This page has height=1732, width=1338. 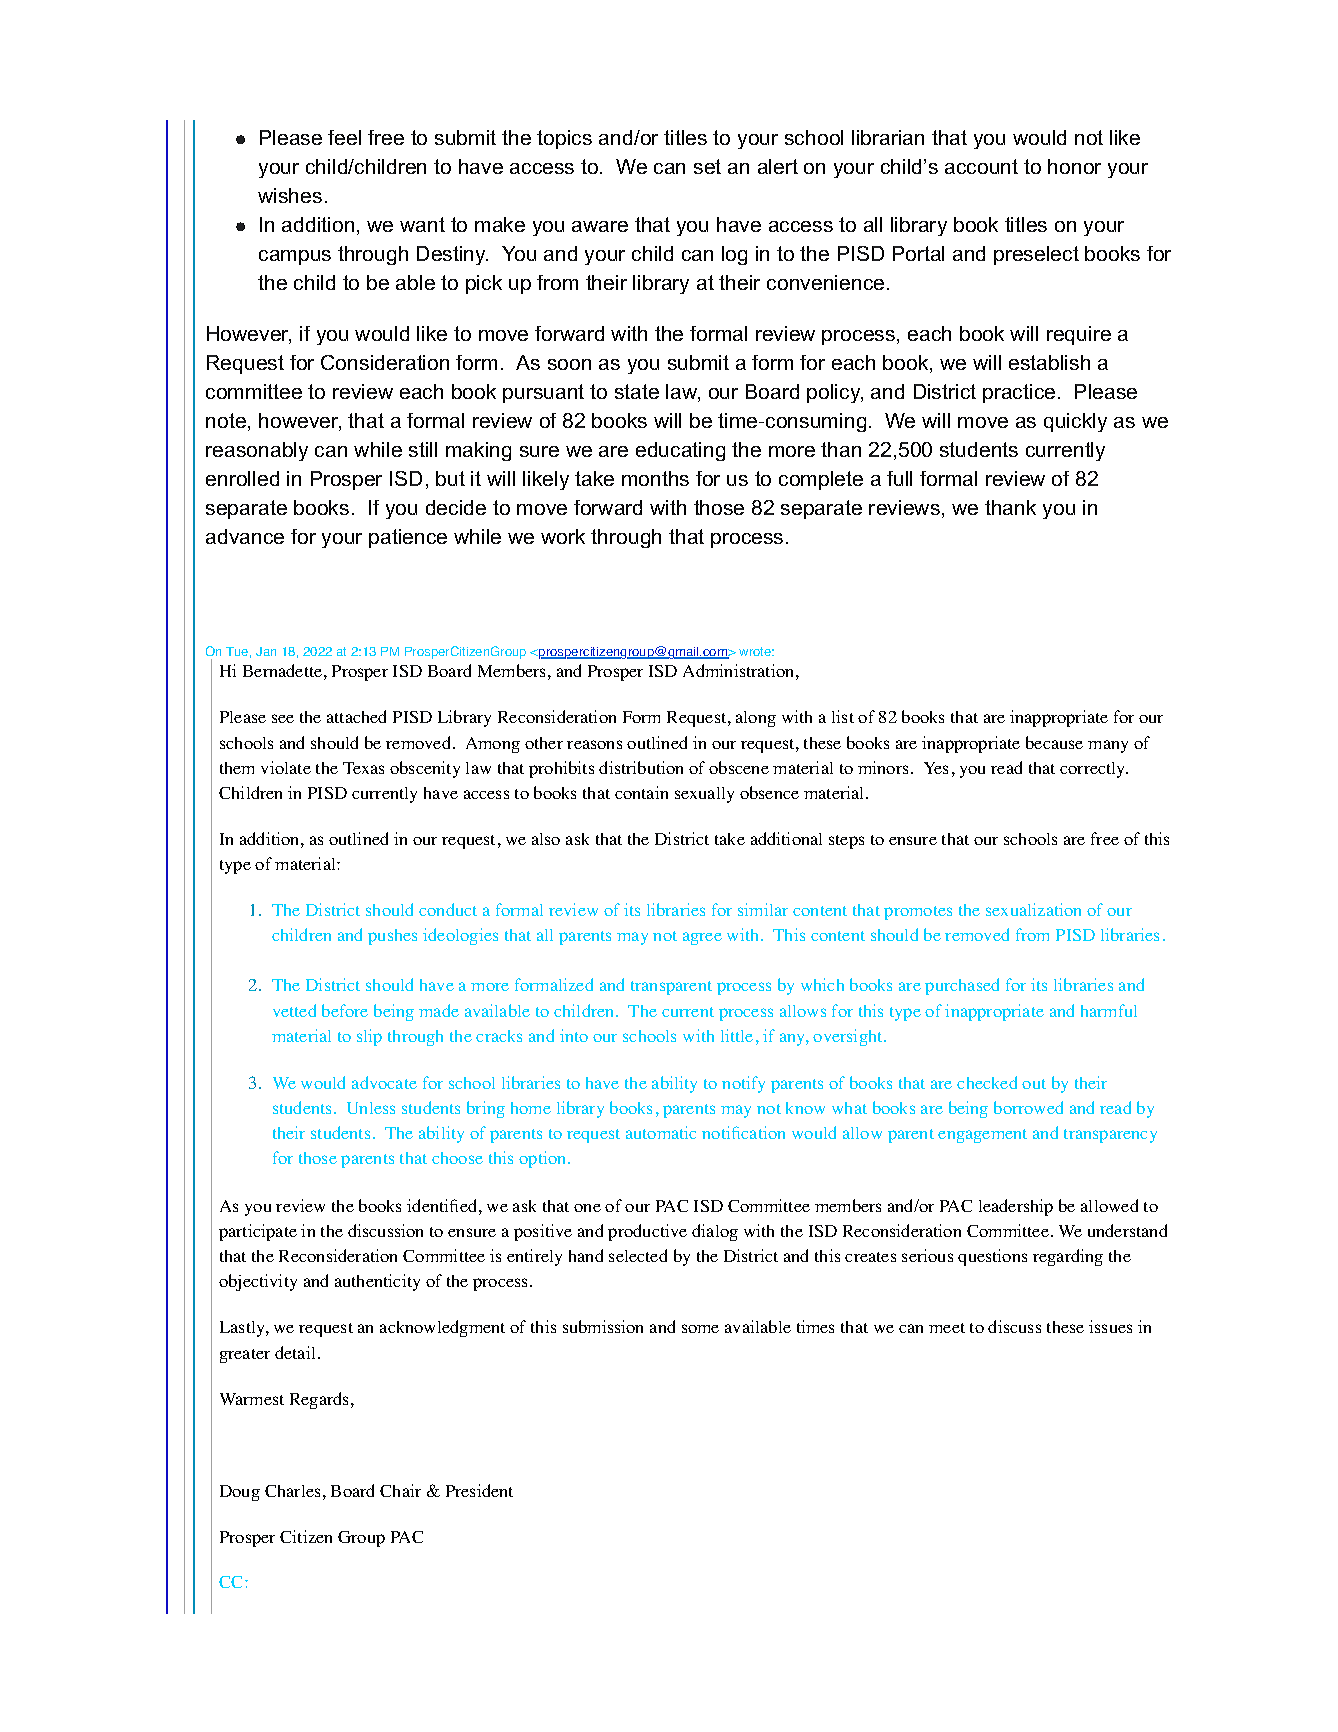 I want to click on little, so click(x=737, y=1035).
